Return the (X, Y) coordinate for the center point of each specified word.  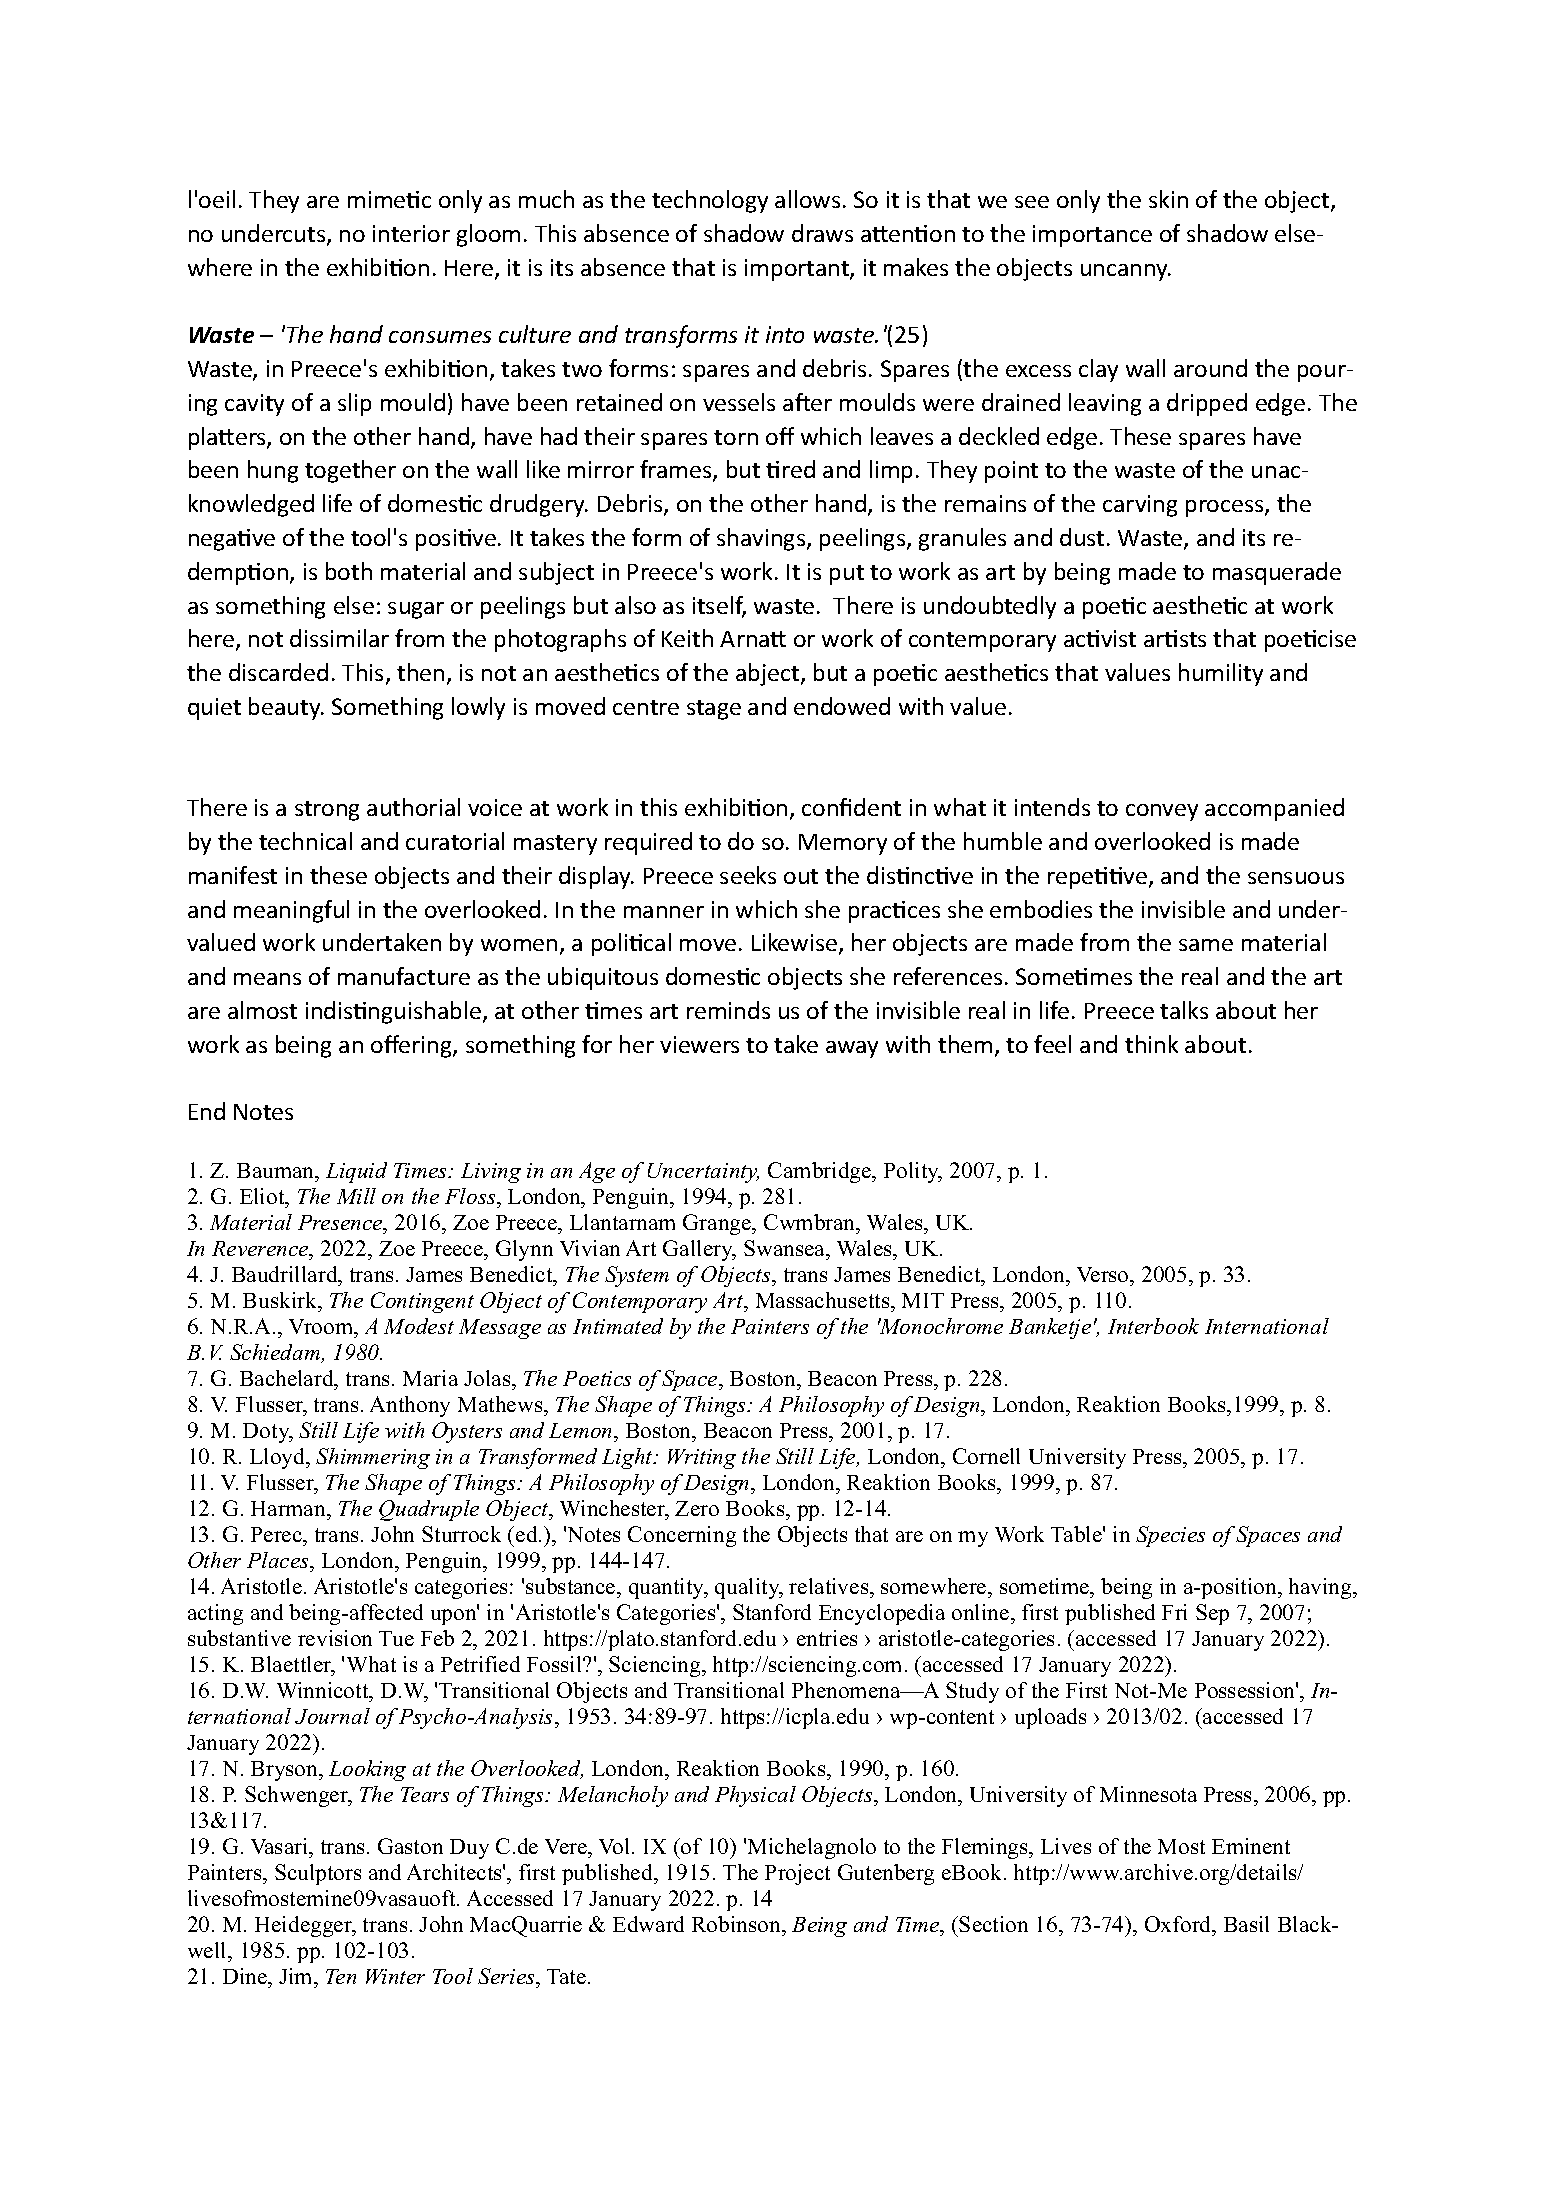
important (798, 270)
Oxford (1179, 1924)
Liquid (356, 1172)
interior (411, 233)
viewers (699, 1044)
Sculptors (318, 1874)
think (1151, 1044)
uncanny (1125, 272)
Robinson (737, 1924)
